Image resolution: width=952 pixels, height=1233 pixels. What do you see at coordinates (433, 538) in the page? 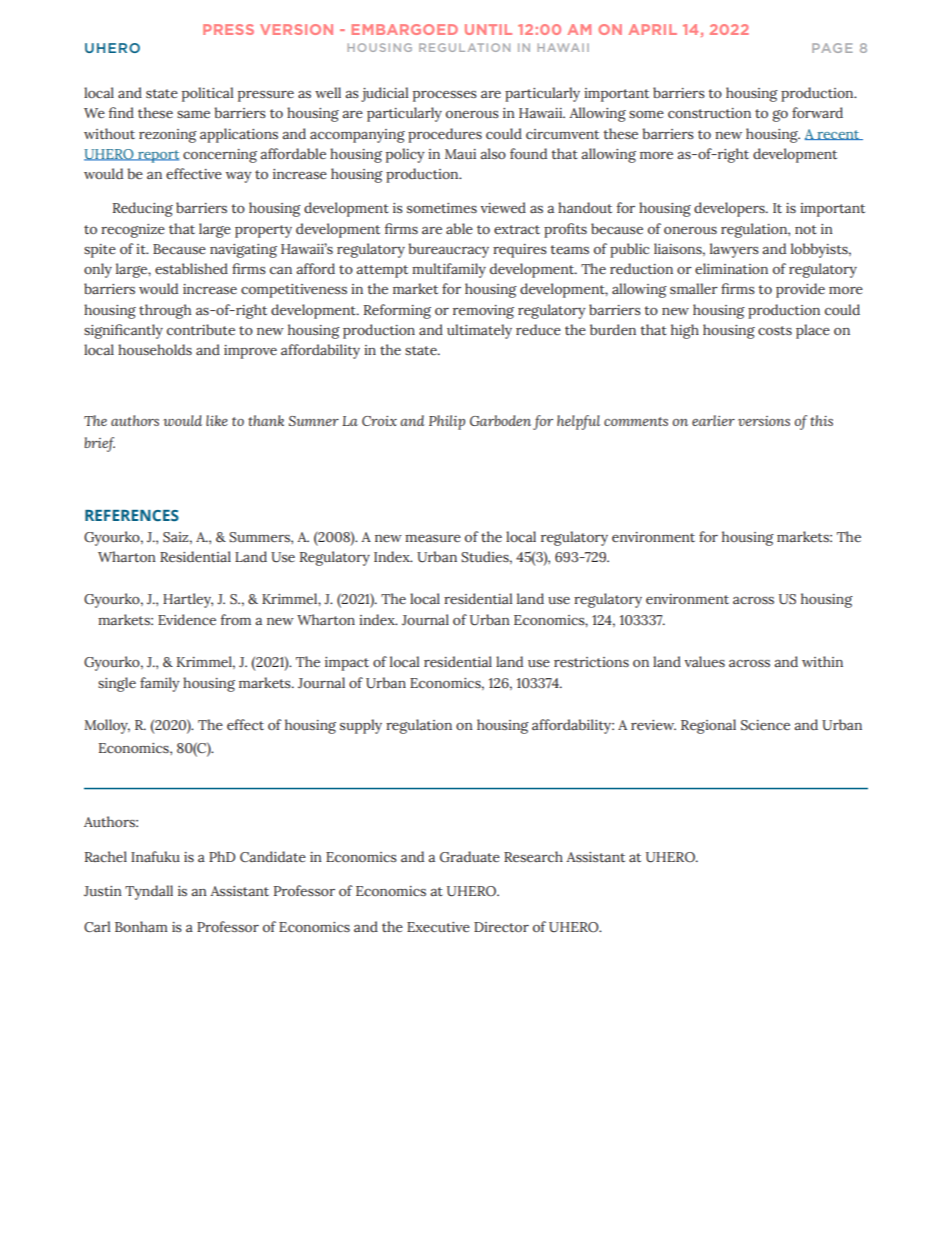
I see `measure` at bounding box center [433, 538].
